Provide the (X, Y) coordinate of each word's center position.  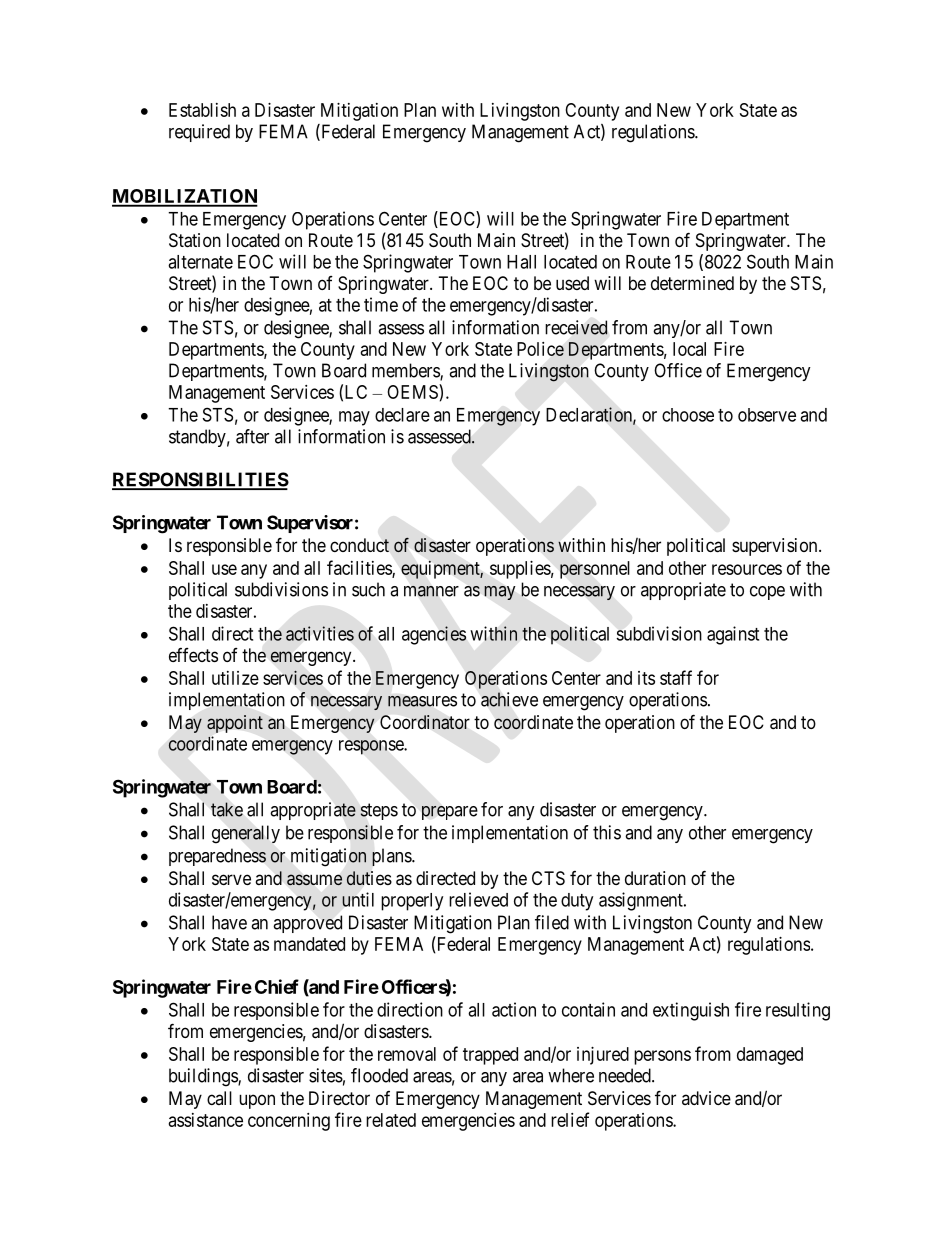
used (572, 283)
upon (257, 1101)
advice (706, 1098)
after (252, 436)
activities (320, 633)
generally (246, 834)
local (689, 349)
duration (655, 878)
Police (540, 349)
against (733, 635)
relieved (478, 899)
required (199, 133)
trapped (490, 1056)
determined (692, 283)
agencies (434, 635)
